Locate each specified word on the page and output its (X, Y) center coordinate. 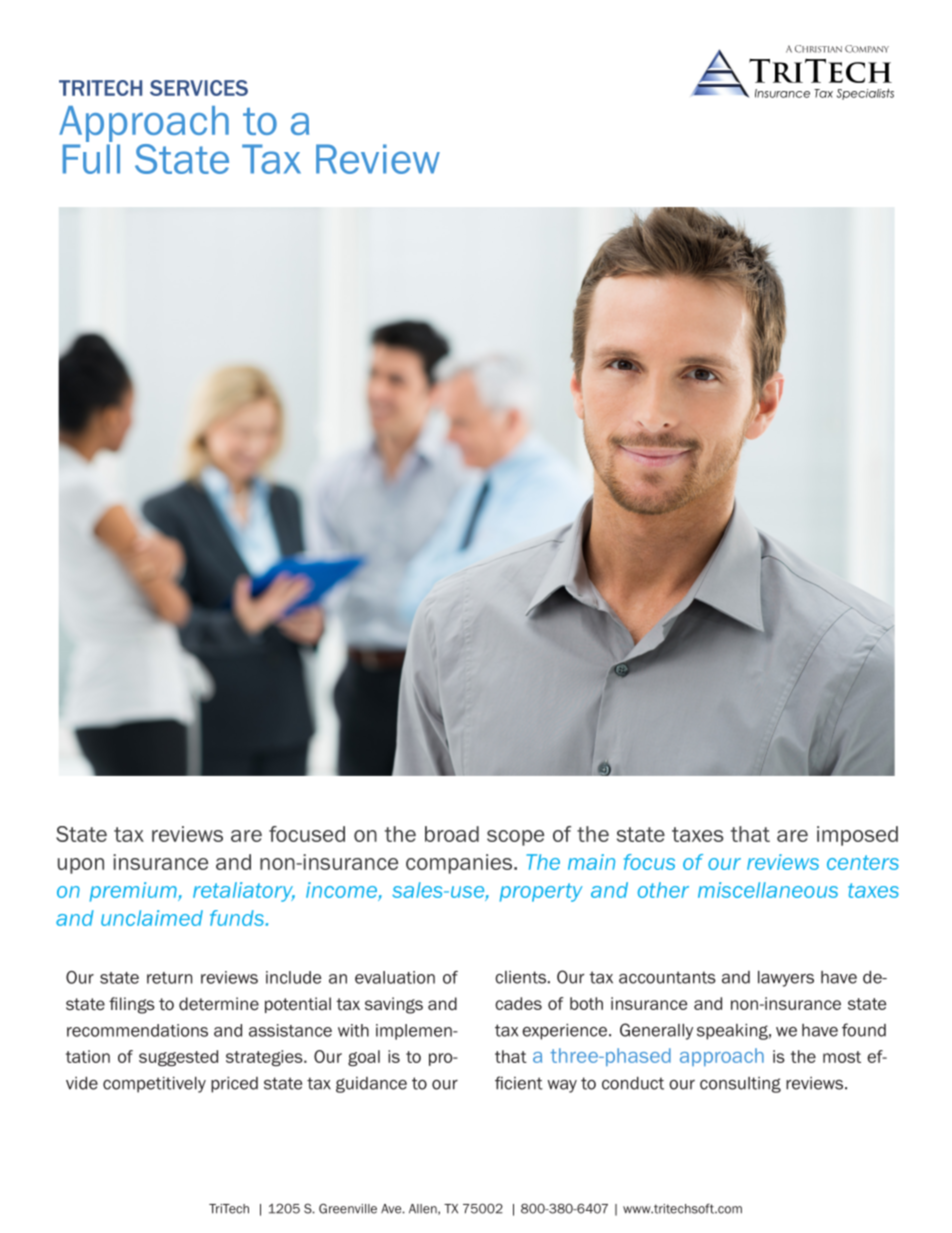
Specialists (865, 94)
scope (515, 838)
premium (134, 892)
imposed (857, 836)
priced (234, 1085)
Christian (818, 49)
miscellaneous (768, 890)
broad (452, 834)
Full (91, 159)
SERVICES (199, 88)
